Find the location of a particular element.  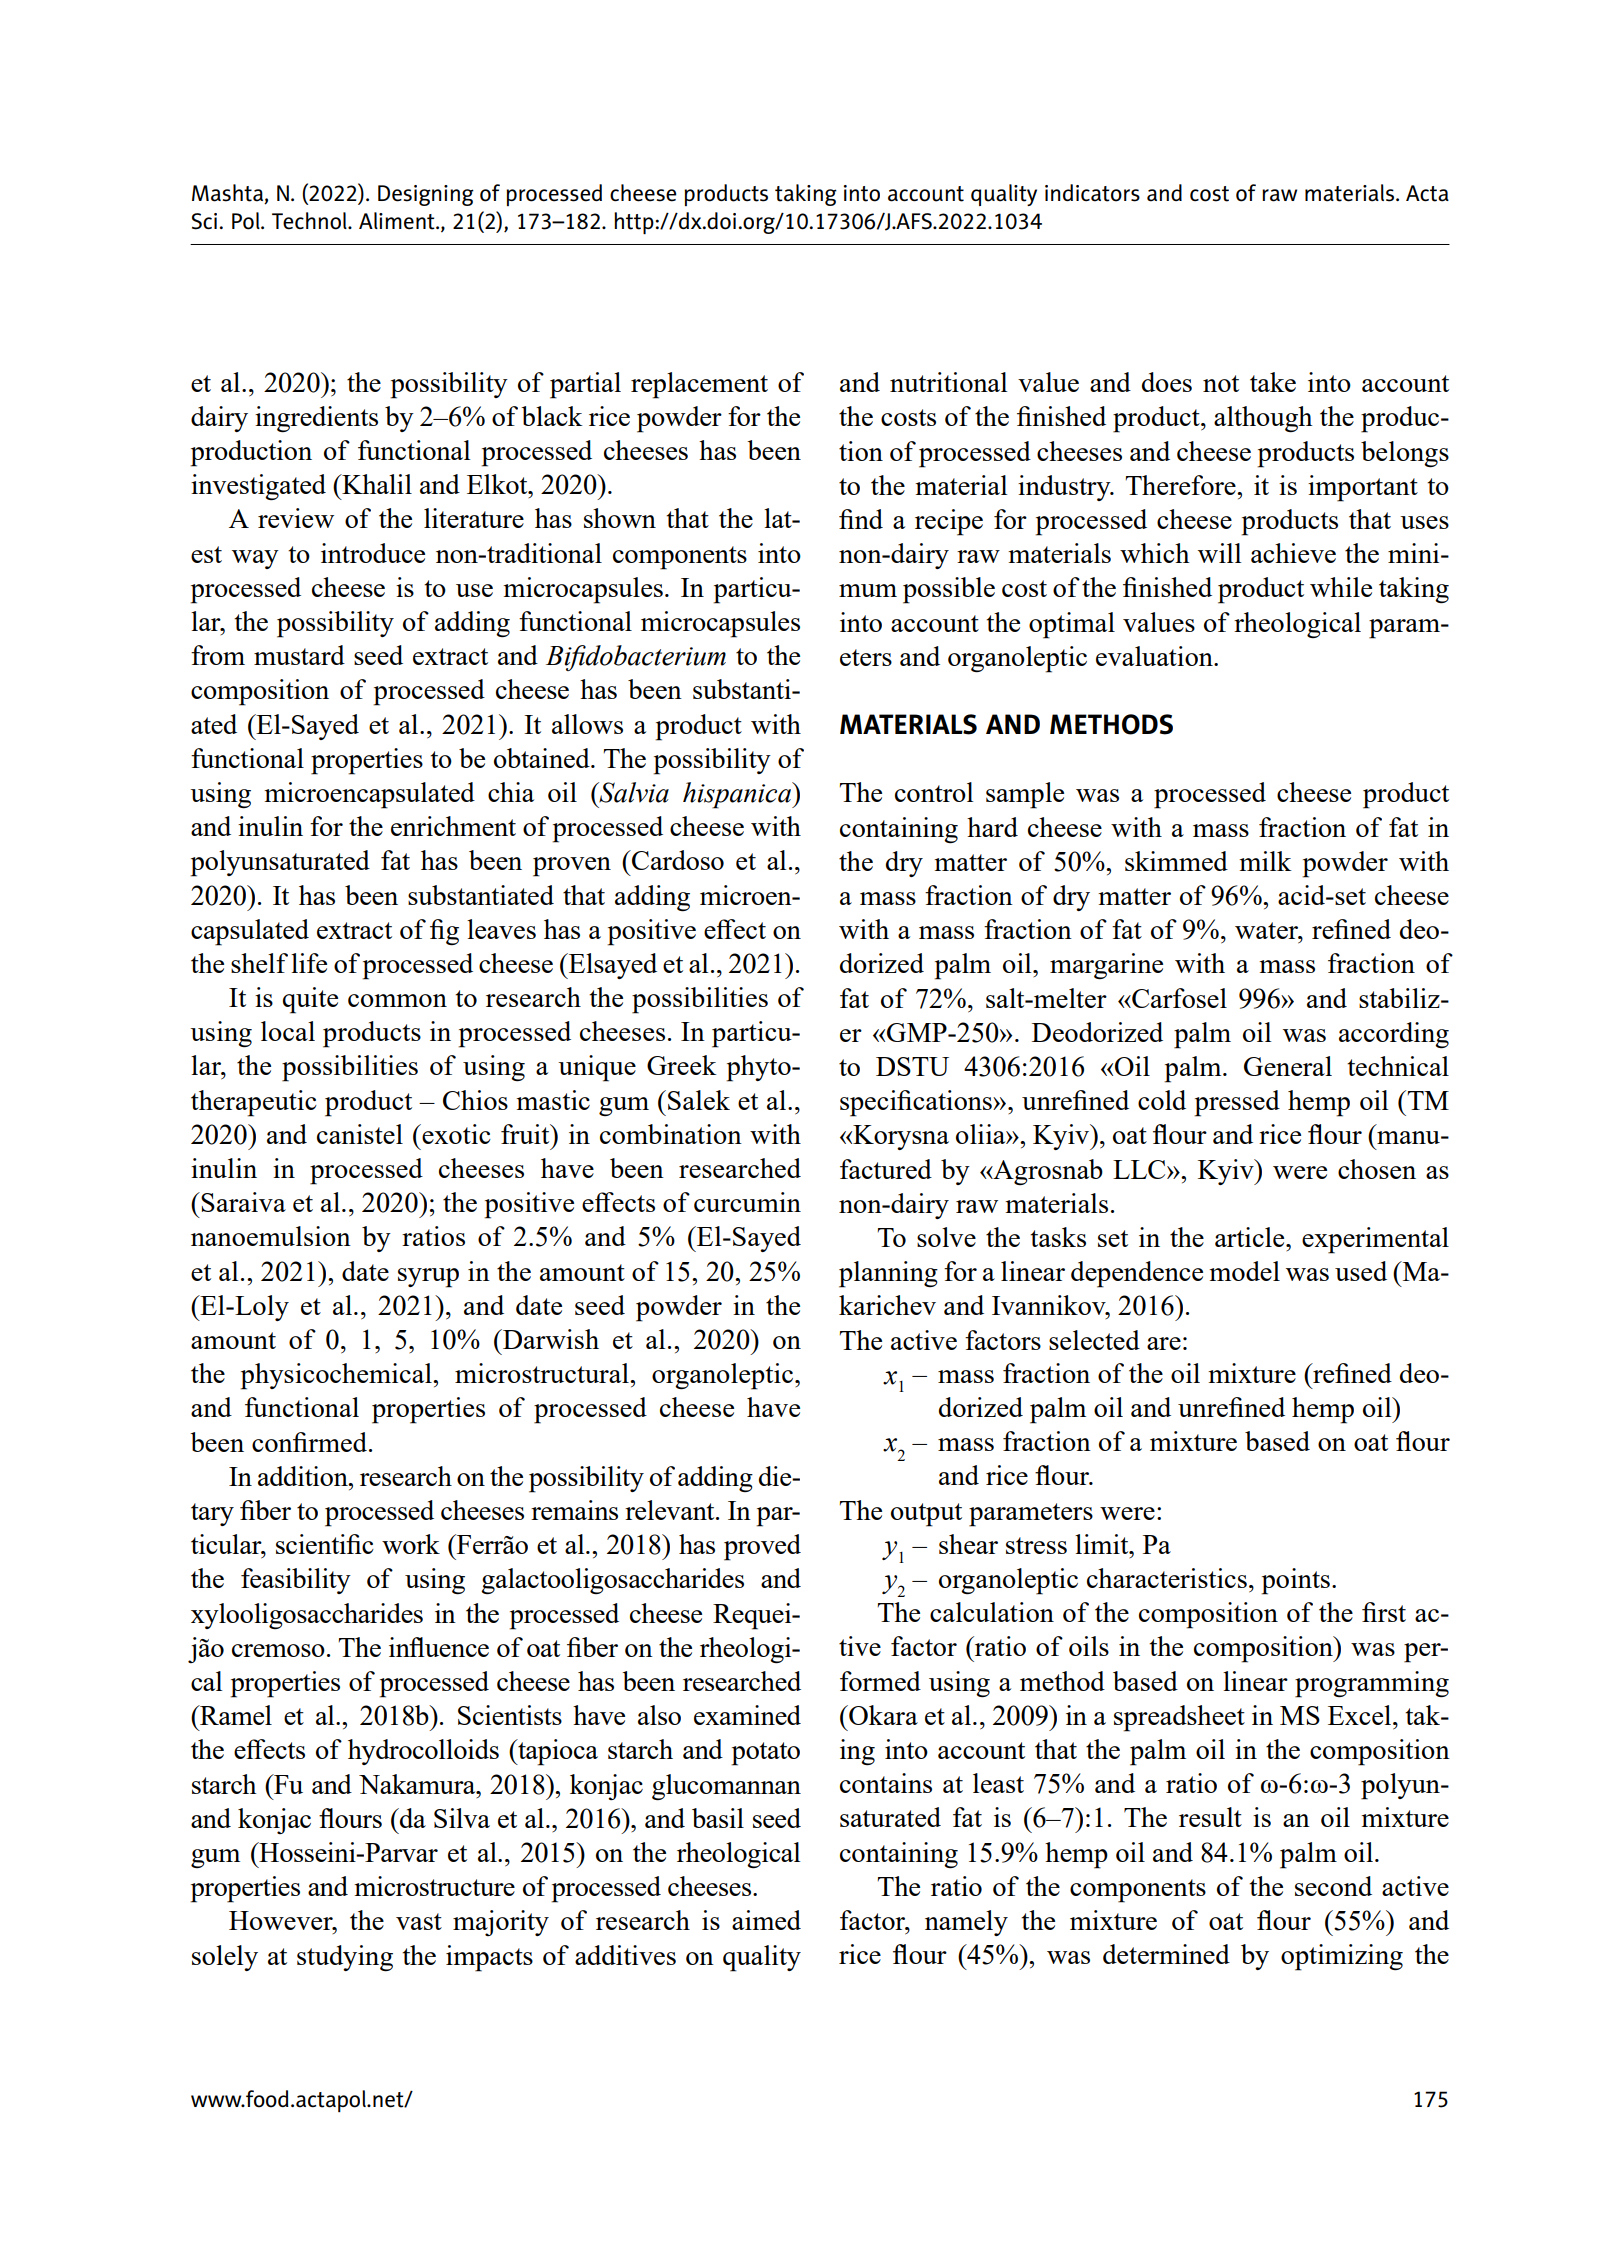

replacement is located at coordinates (699, 385).
